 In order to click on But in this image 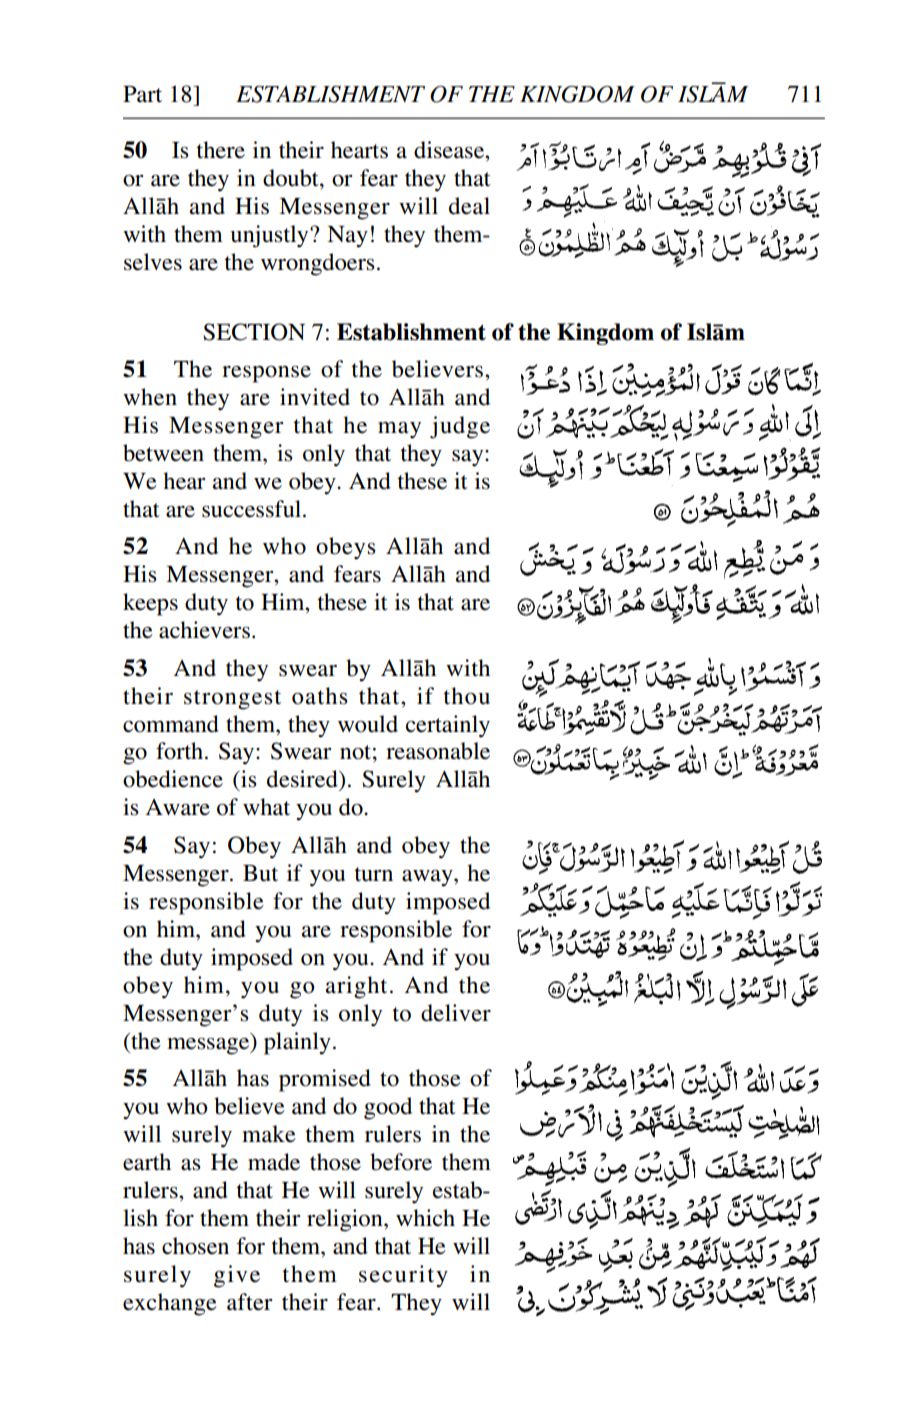, I will do `click(260, 873)`.
